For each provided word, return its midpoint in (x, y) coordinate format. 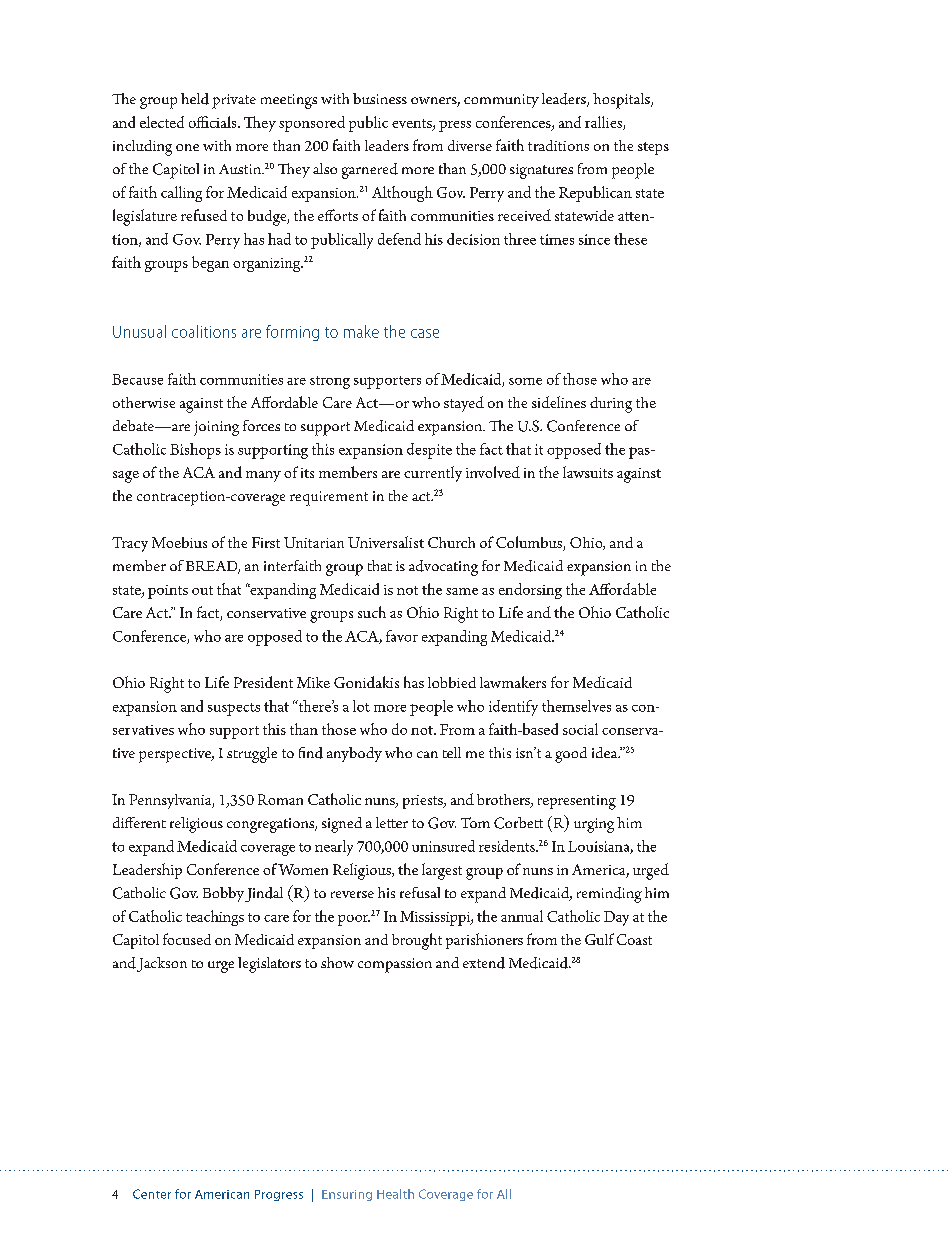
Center (152, 1194)
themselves (576, 706)
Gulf (599, 939)
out (202, 590)
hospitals (622, 101)
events (413, 124)
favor (402, 636)
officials (214, 122)
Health (395, 1194)
